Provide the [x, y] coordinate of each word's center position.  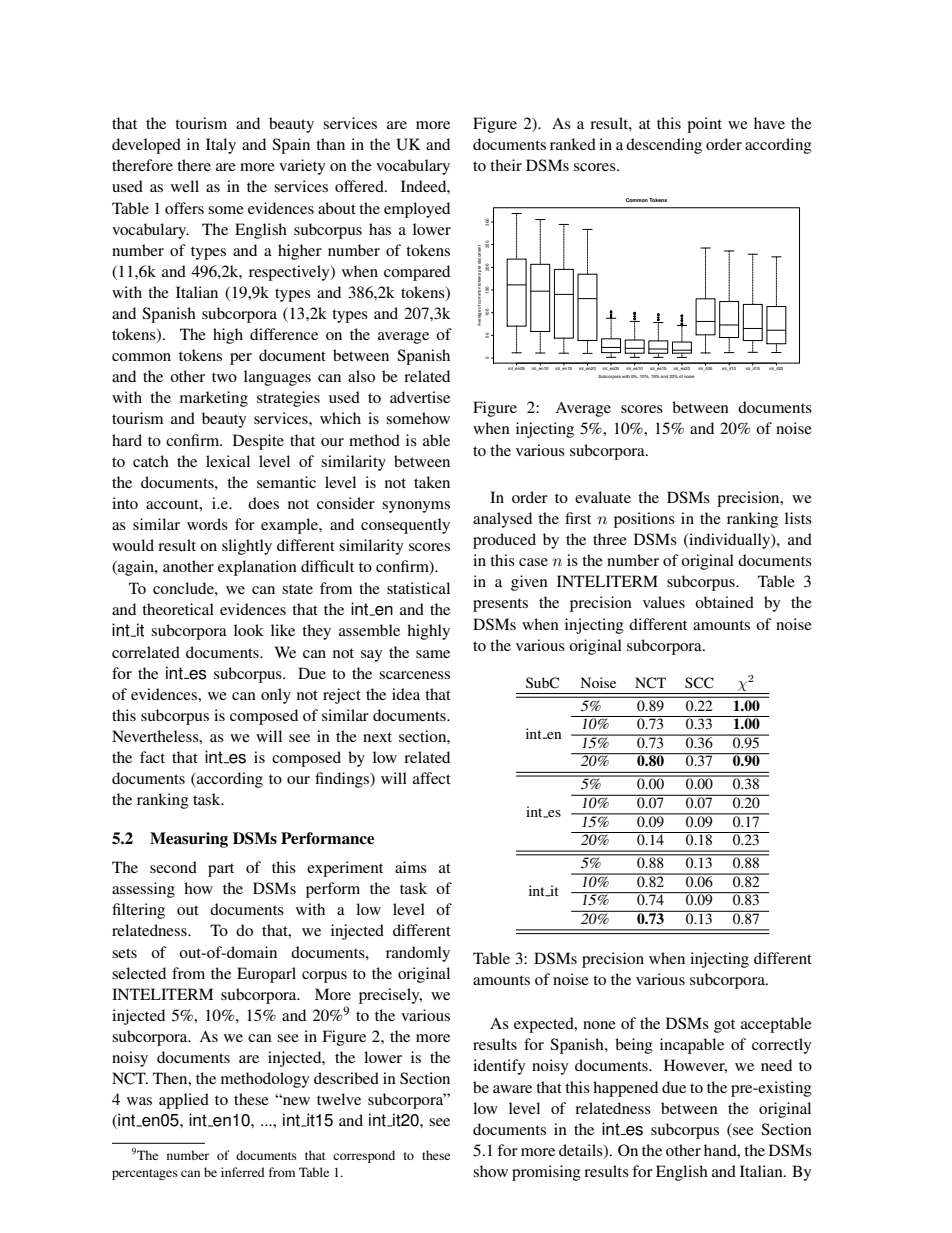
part [221, 870]
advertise [420, 397]
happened [625, 1089]
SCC [699, 683]
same [433, 654]
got [724, 1026]
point [704, 125]
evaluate [603, 497]
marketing [214, 399]
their [506, 165]
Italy [221, 146]
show [490, 1171]
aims [411, 867]
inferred [243, 1172]
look [249, 630]
